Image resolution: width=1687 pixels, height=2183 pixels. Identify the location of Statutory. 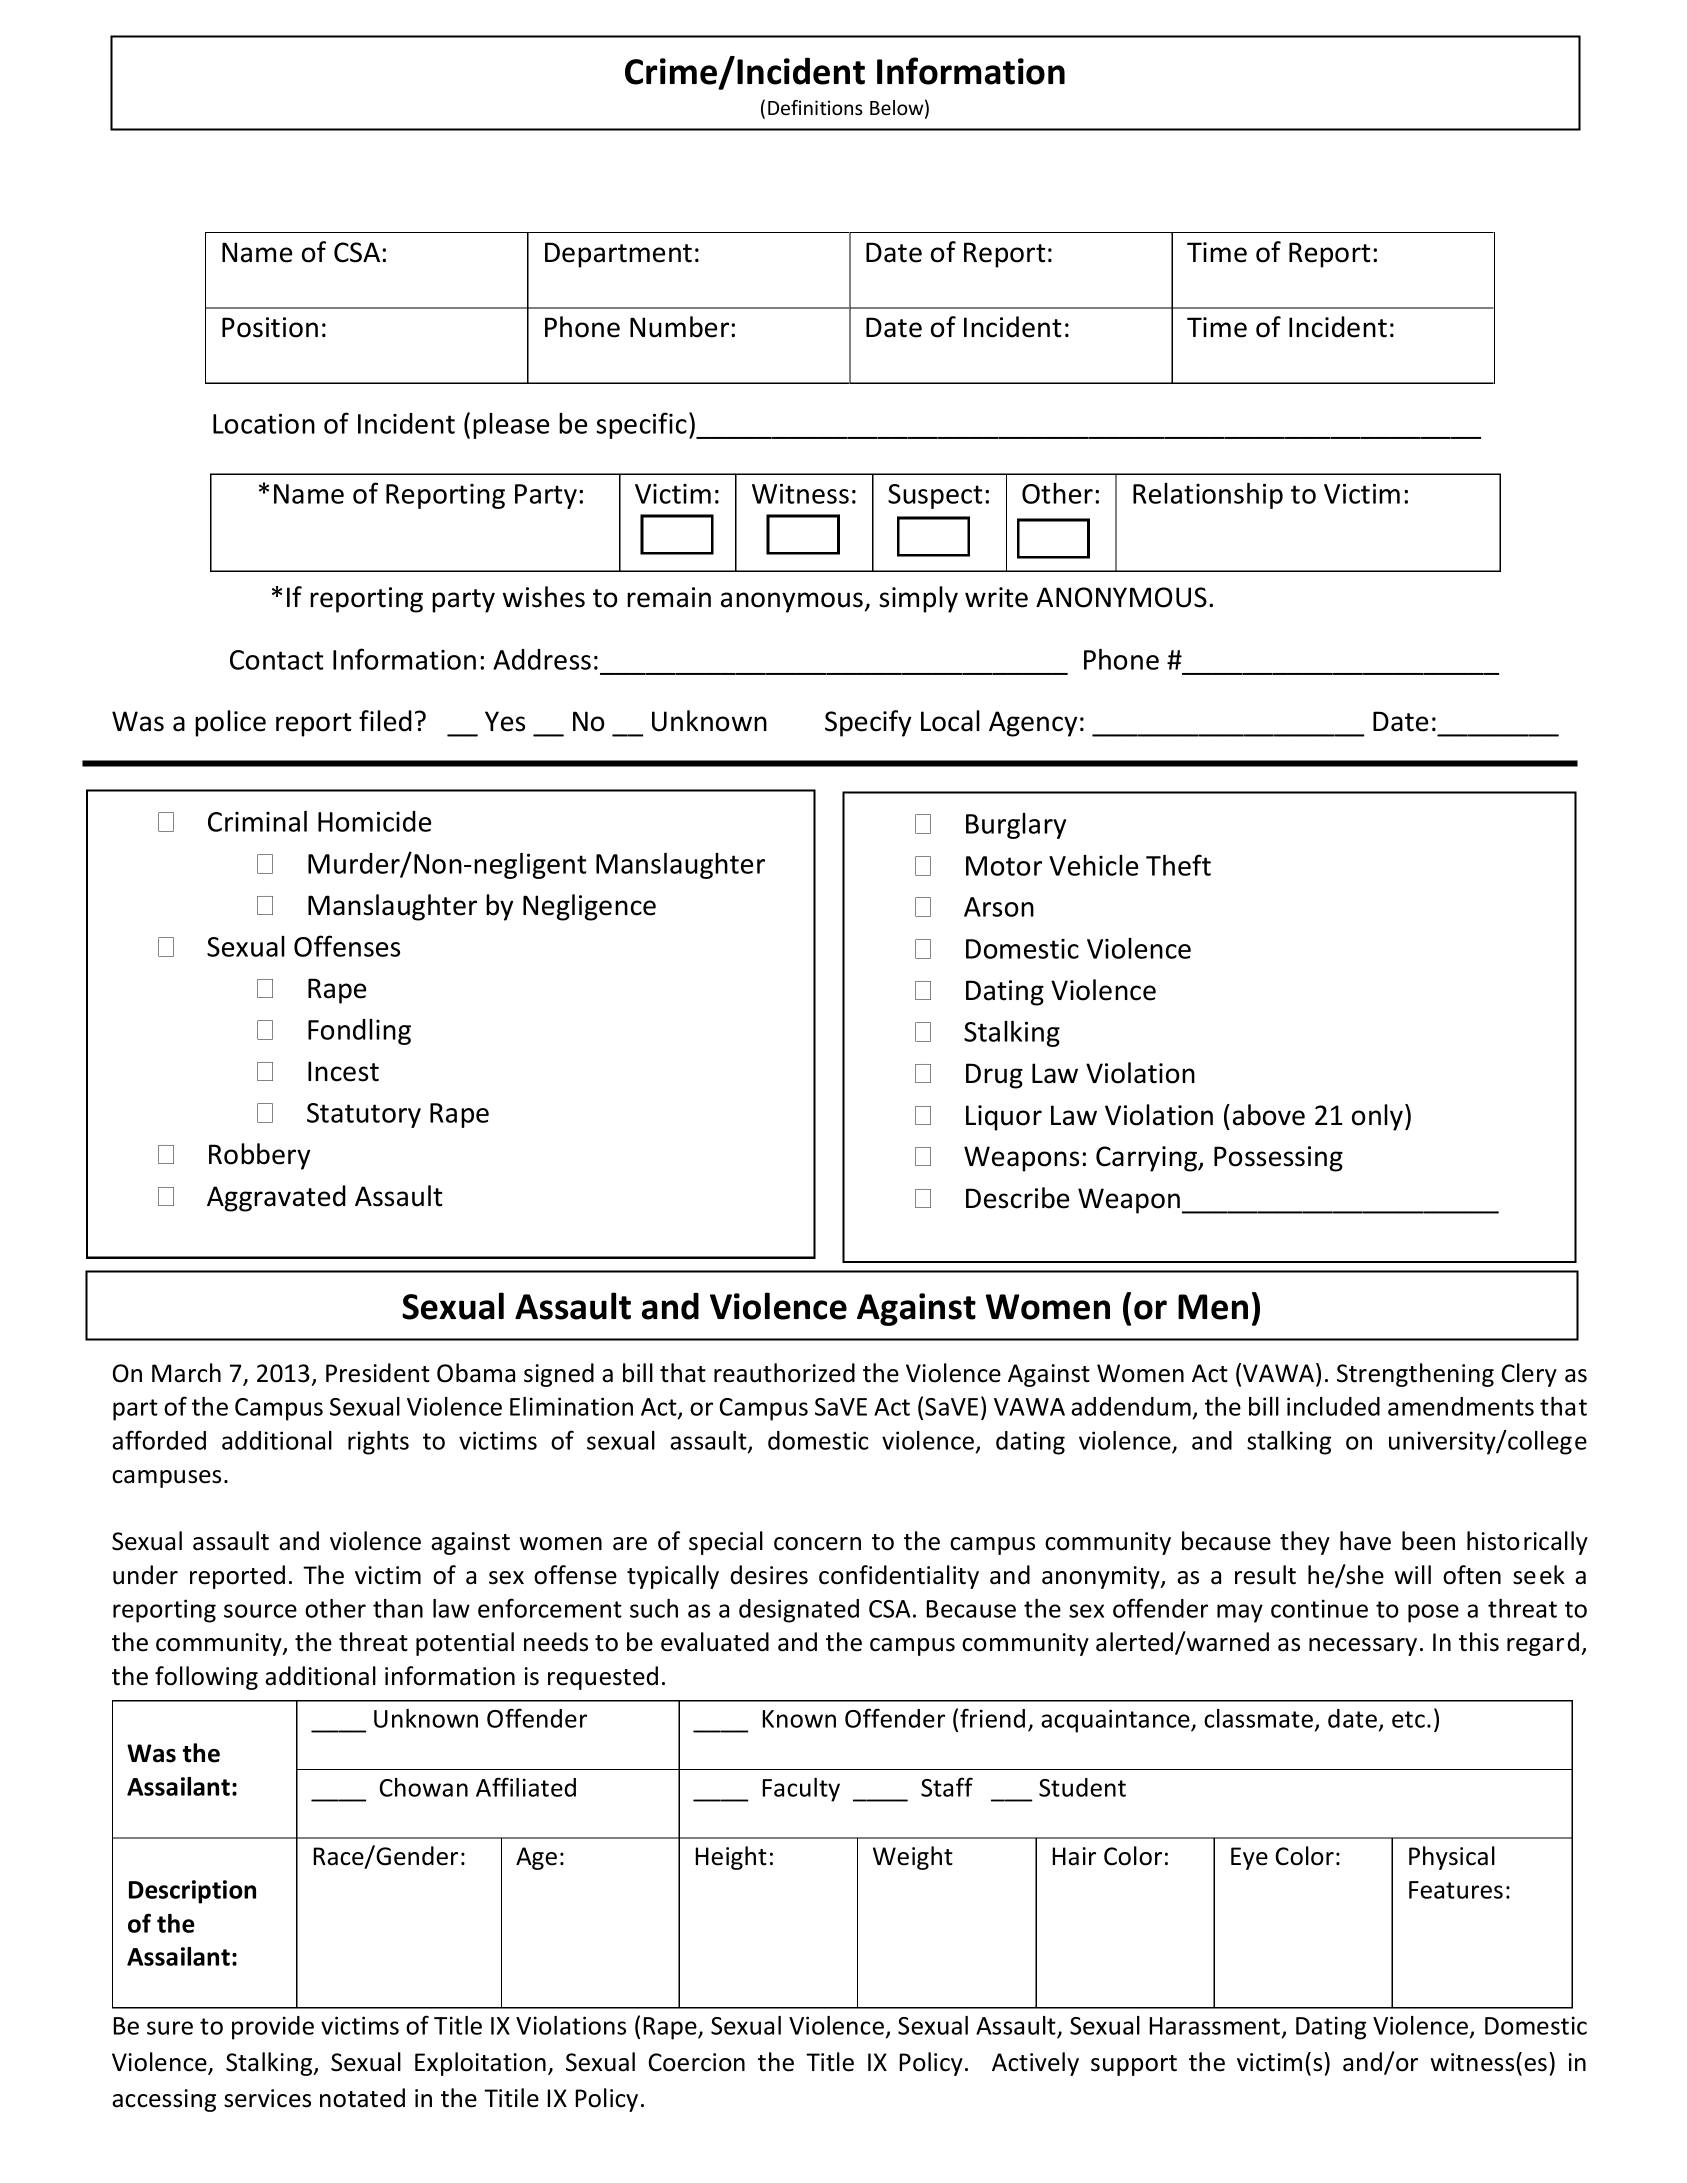
(364, 1115).
